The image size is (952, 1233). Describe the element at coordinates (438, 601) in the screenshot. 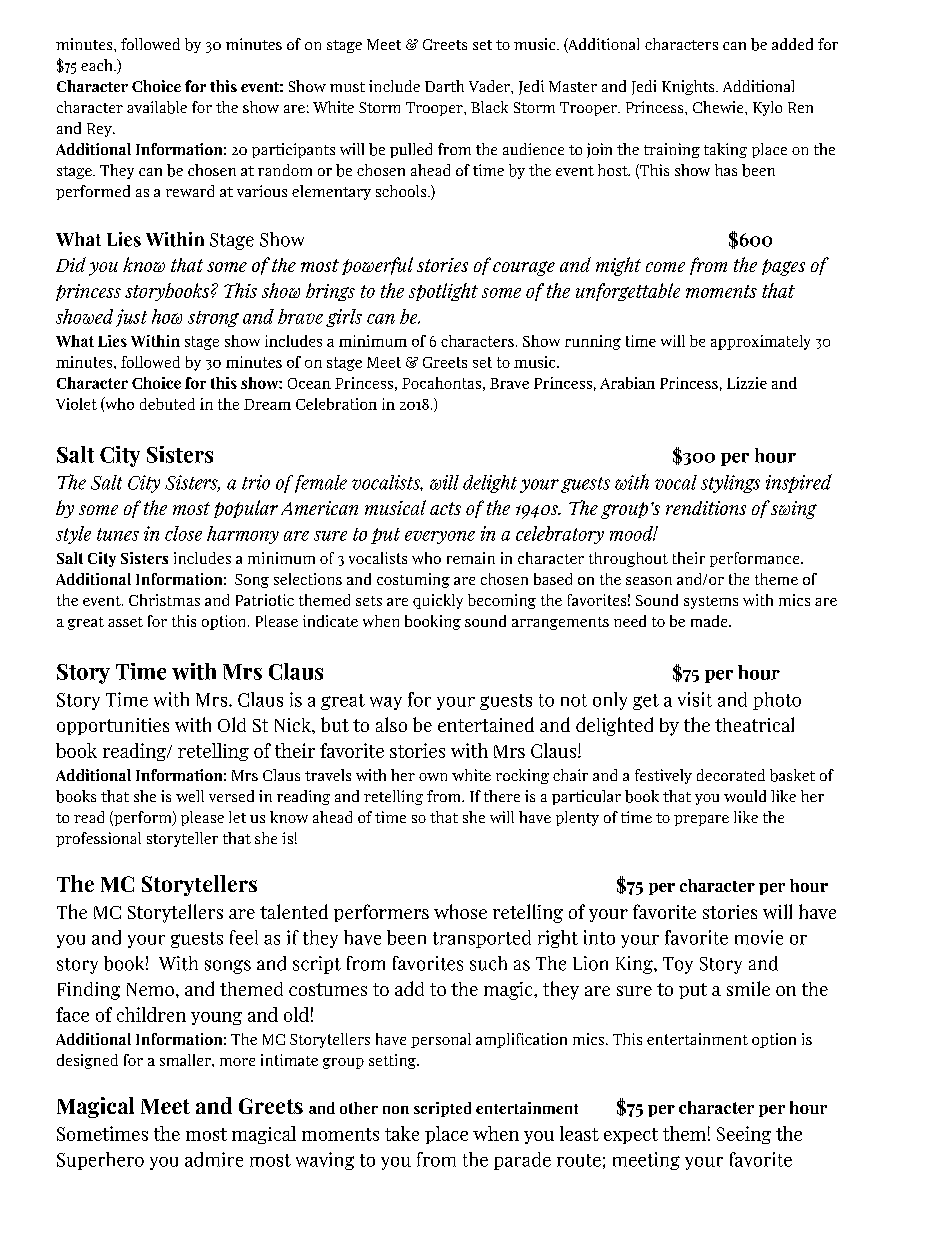

I see `quickly` at that location.
